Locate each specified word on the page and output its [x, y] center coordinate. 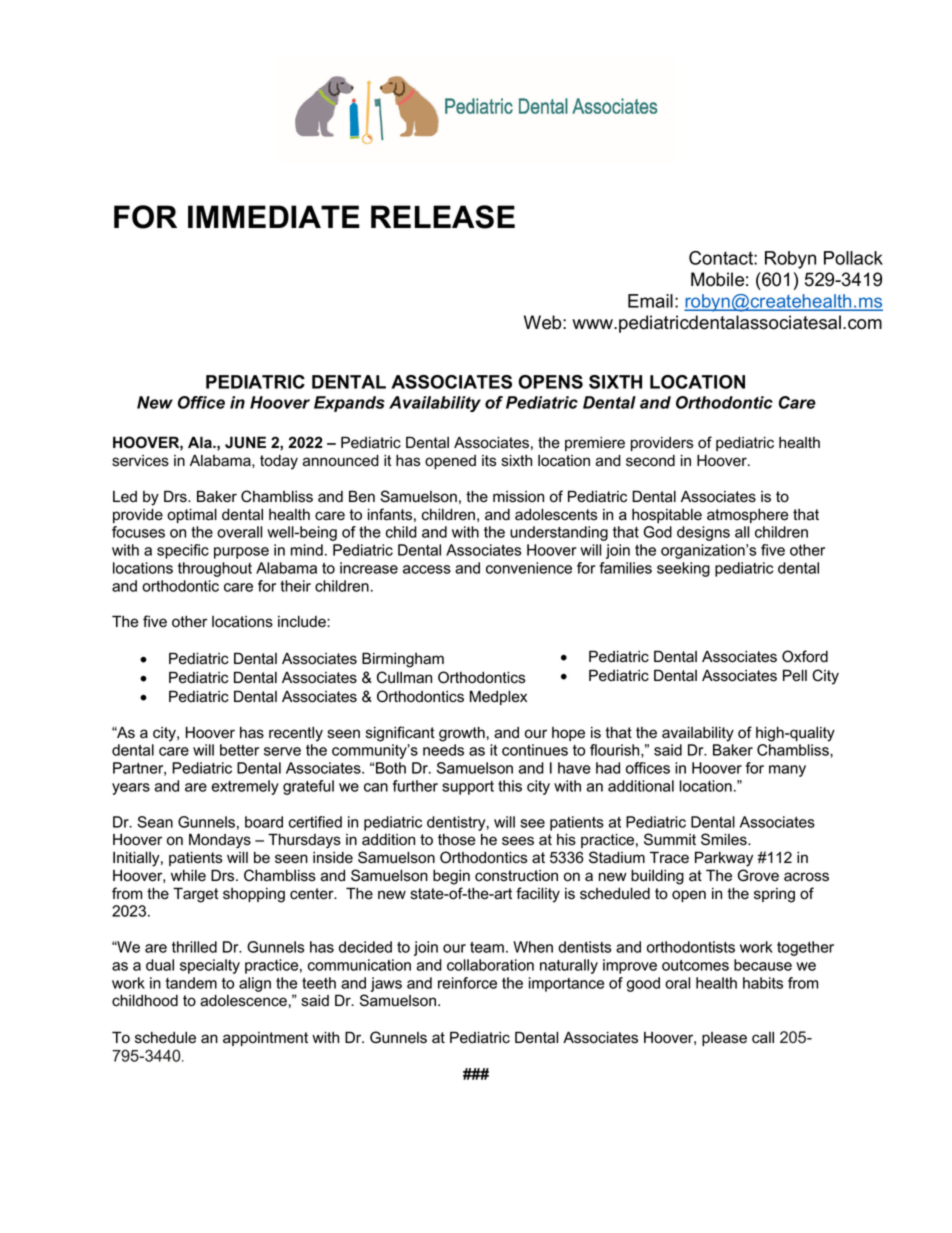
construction [516, 876]
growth [462, 734]
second [650, 460]
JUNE [245, 442]
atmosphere [747, 515]
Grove [758, 875]
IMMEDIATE [274, 216]
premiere [595, 444]
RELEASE [443, 217]
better [239, 750]
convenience [529, 568]
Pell [795, 675]
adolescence [243, 1000]
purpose [241, 553]
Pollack [853, 258]
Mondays [220, 841]
